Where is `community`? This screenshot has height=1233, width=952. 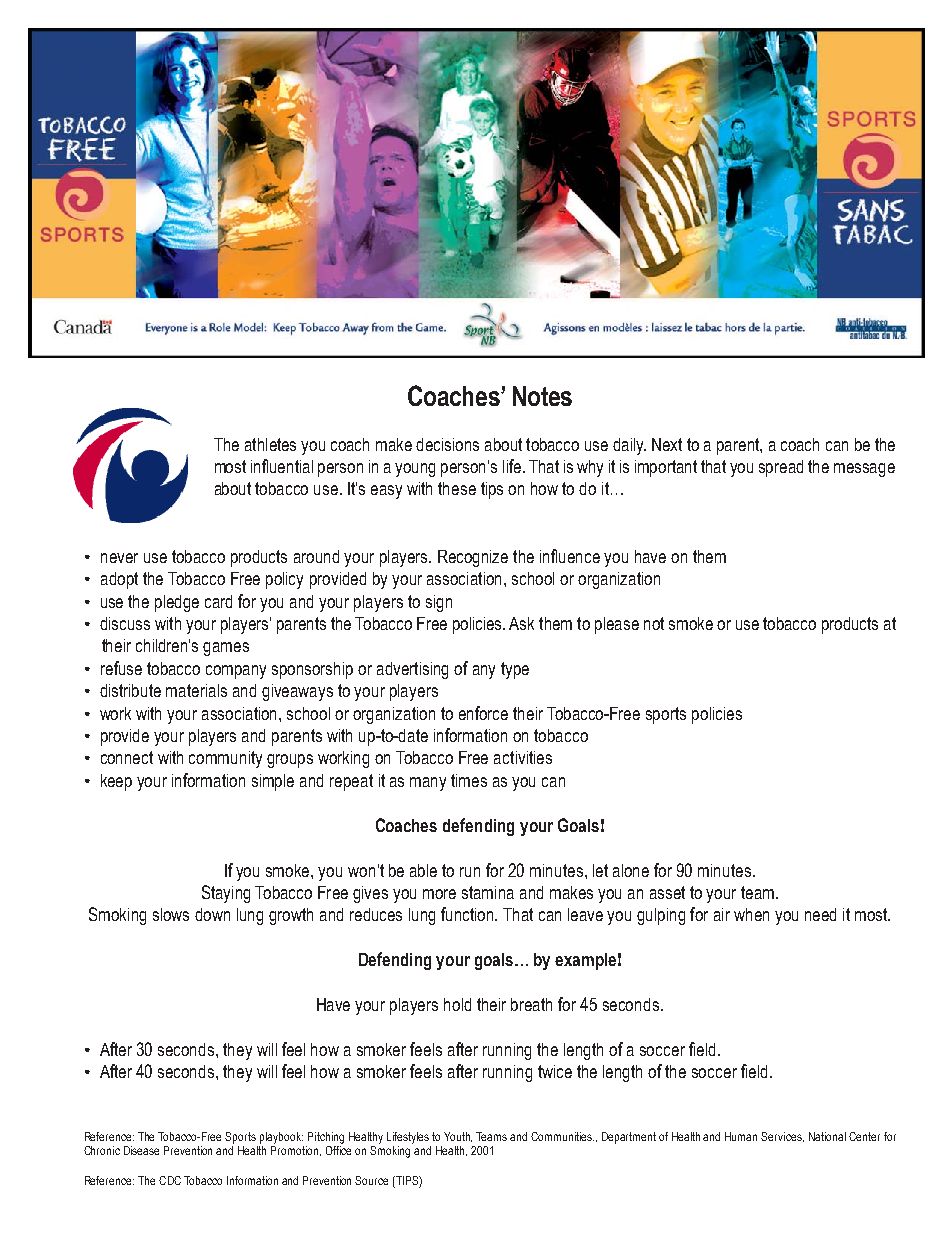 community is located at coordinates (225, 759).
